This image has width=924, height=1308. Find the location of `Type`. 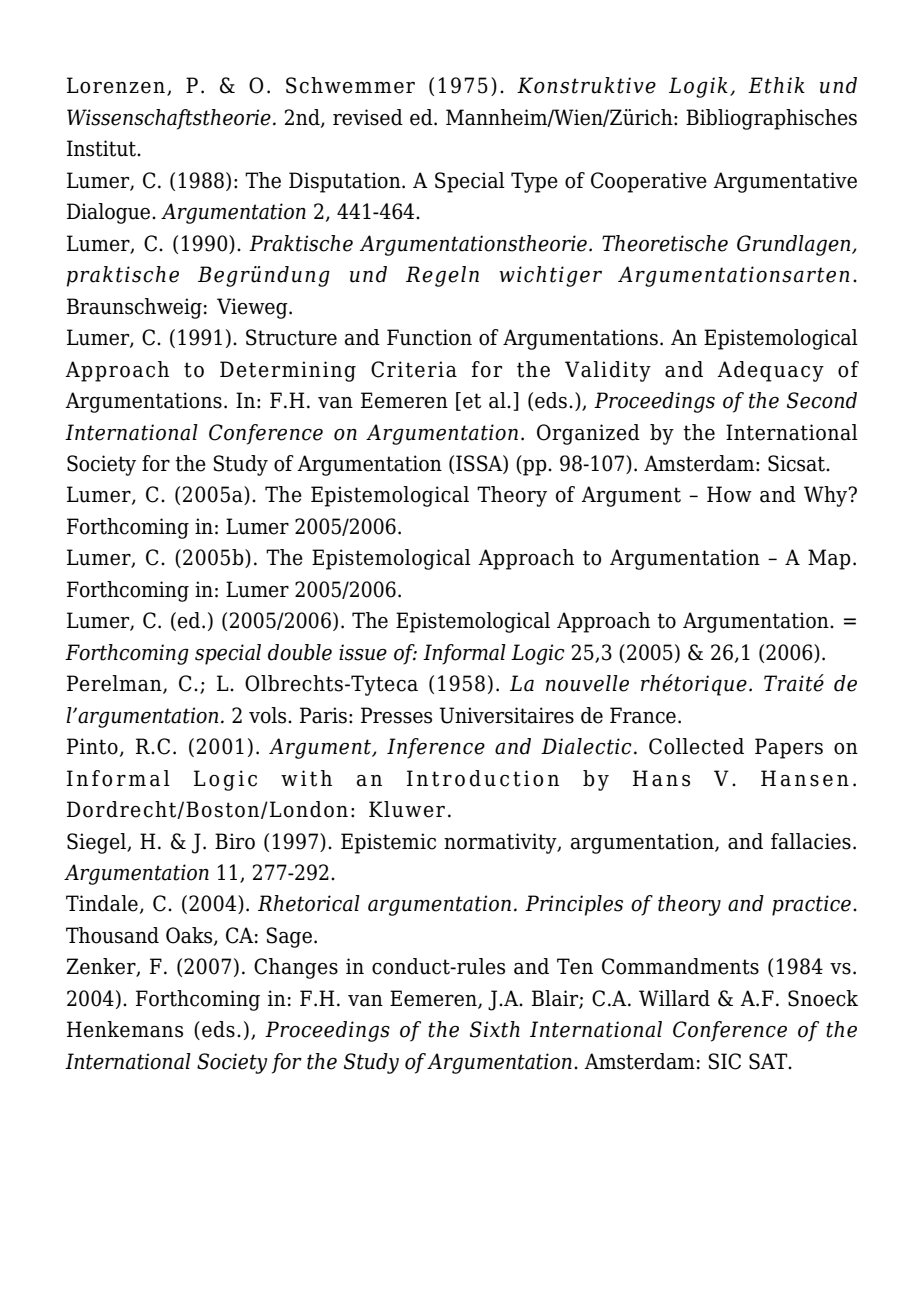

Type is located at coordinates (534, 182).
